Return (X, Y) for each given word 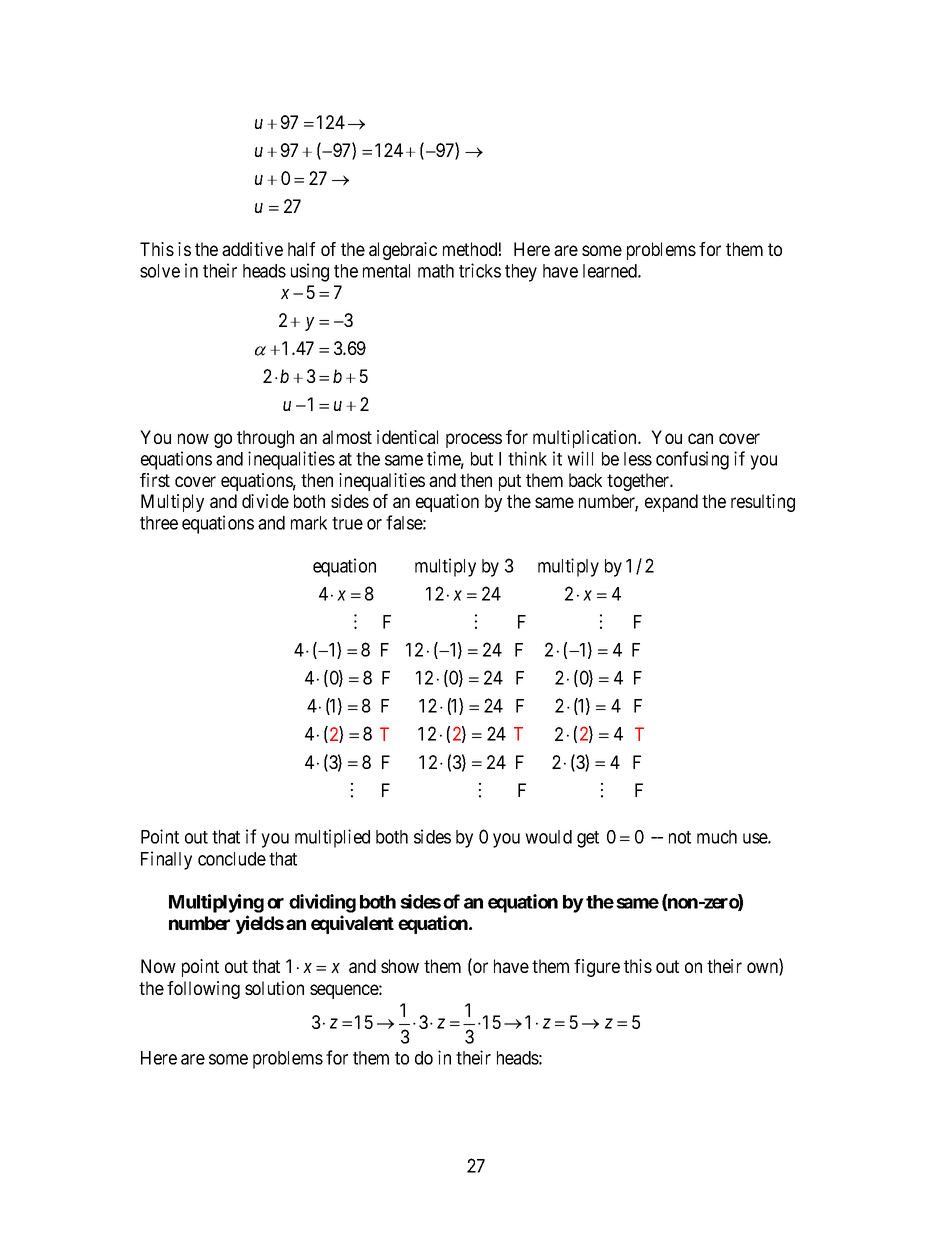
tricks (480, 270)
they (521, 273)
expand (671, 503)
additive (252, 249)
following (203, 990)
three (159, 523)
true (347, 523)
